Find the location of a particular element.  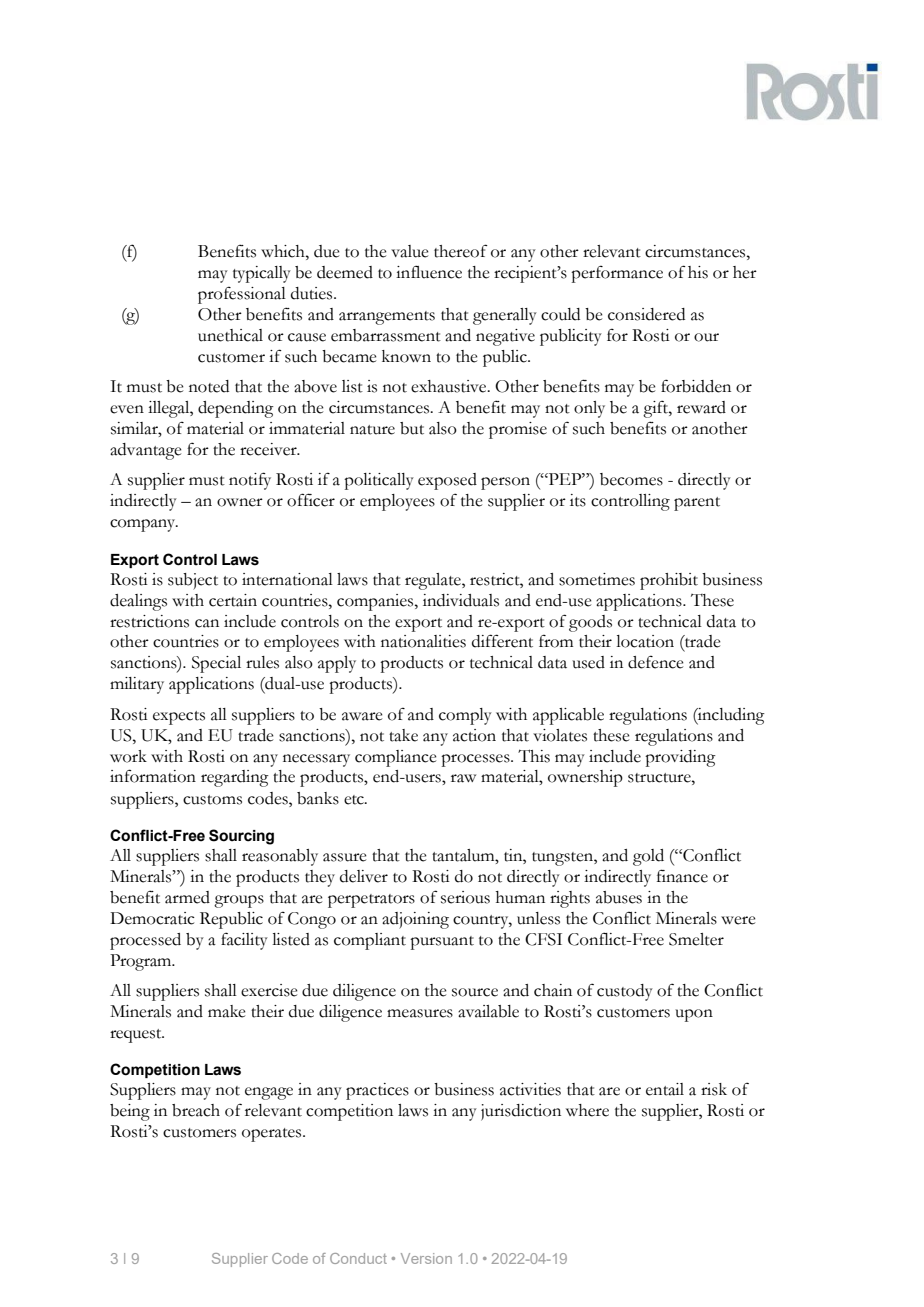

professional is located at coordinates (242, 295).
